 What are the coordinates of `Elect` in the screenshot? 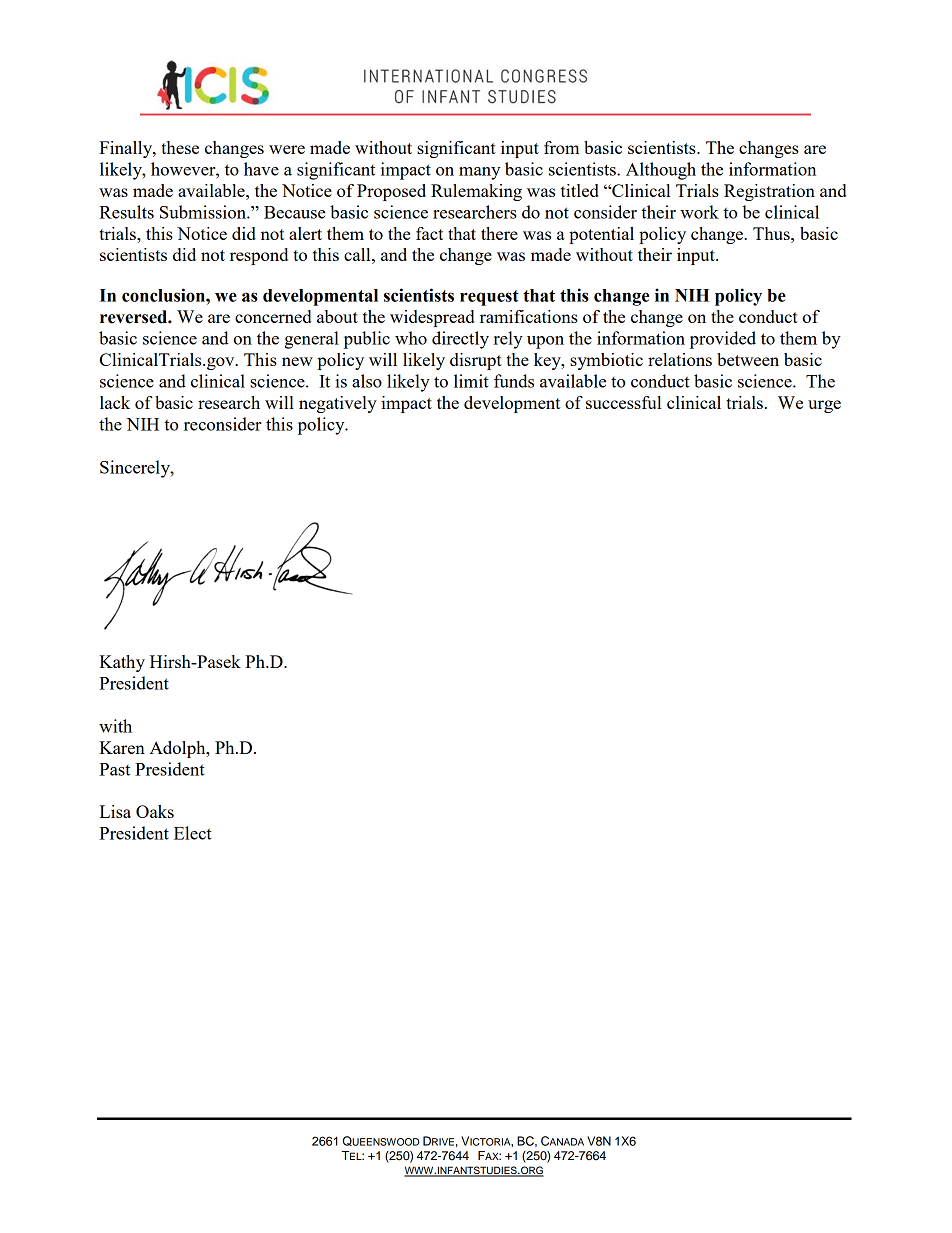 It's located at (193, 833).
